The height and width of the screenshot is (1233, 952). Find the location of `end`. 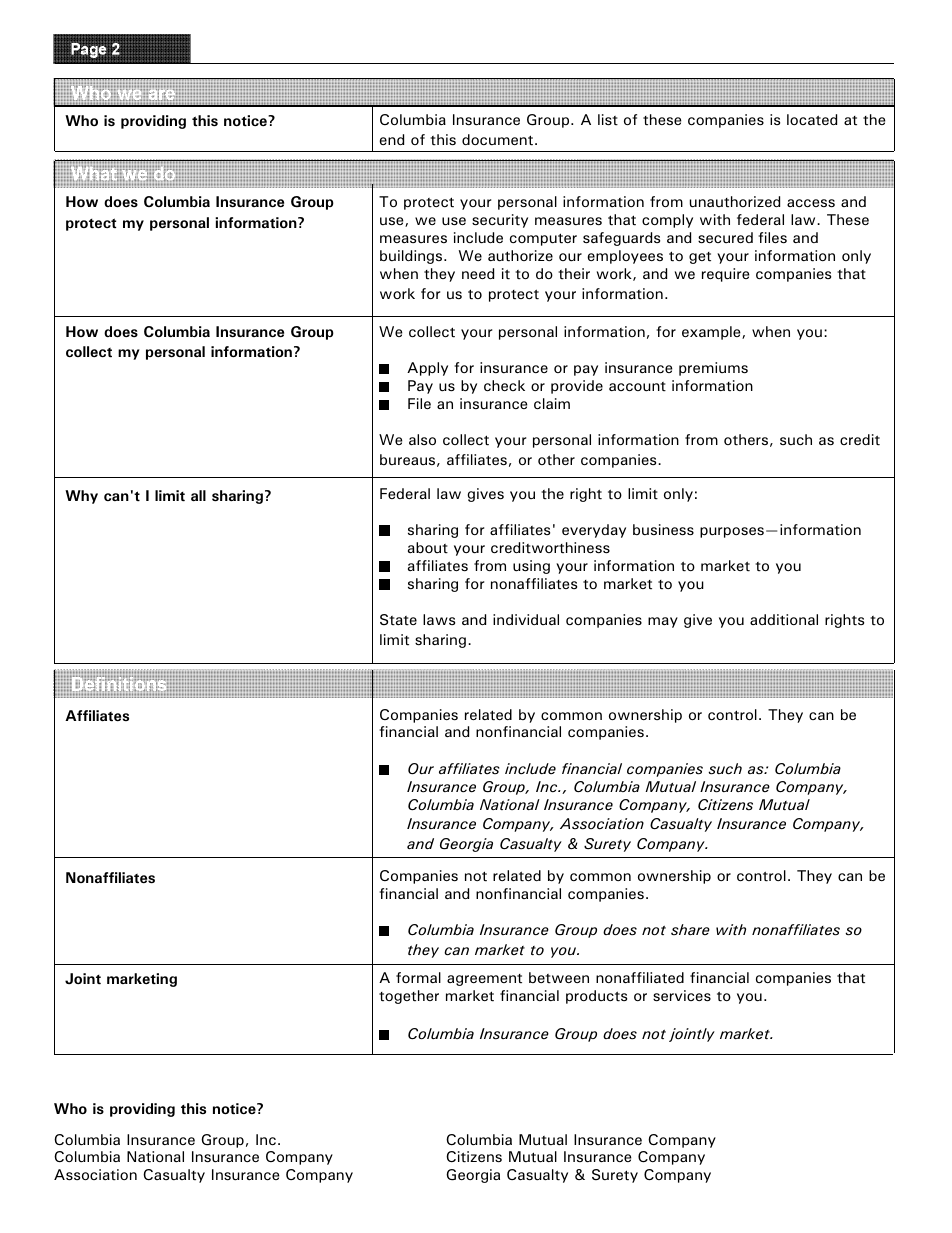

end is located at coordinates (391, 139).
